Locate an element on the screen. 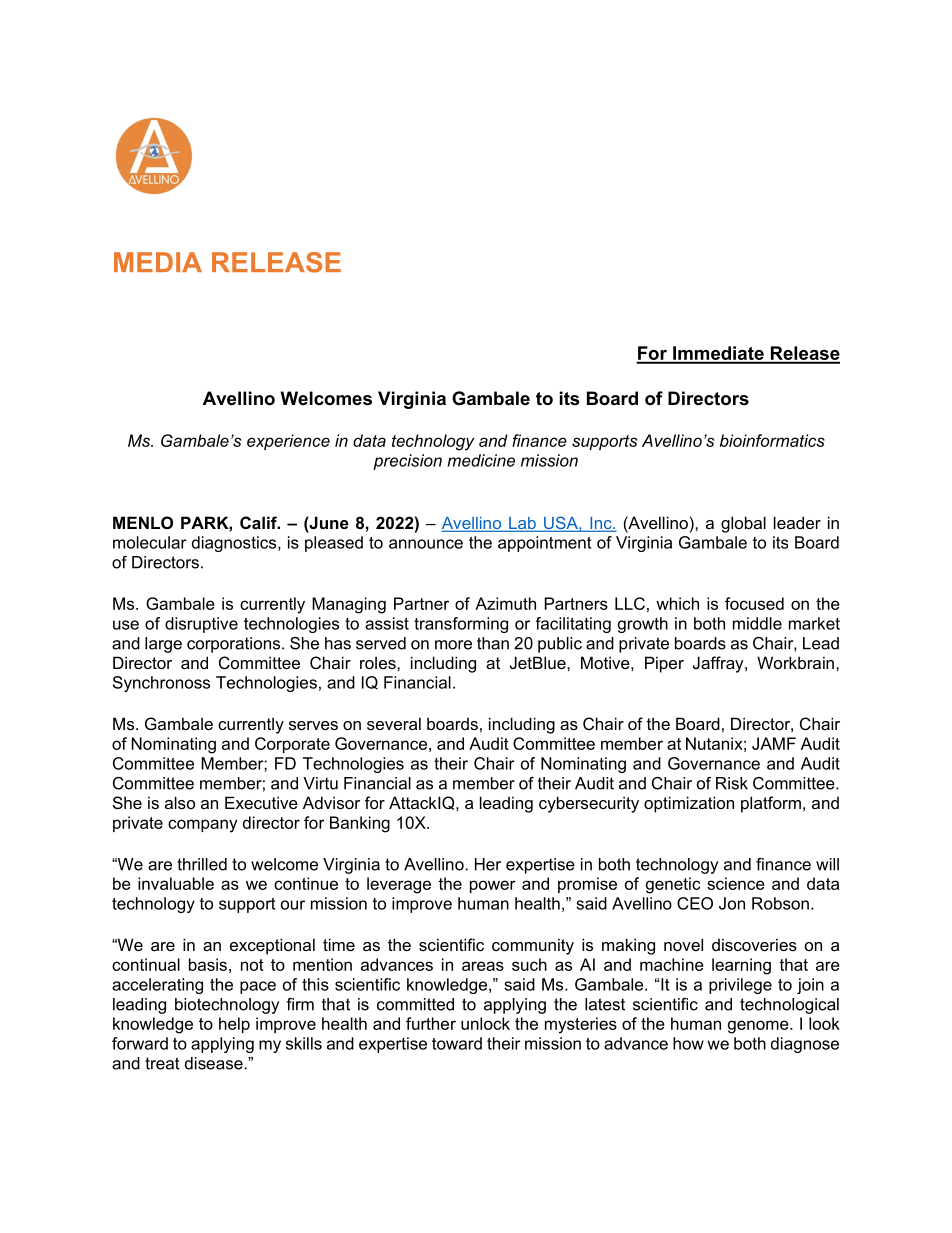  experience is located at coordinates (288, 442).
